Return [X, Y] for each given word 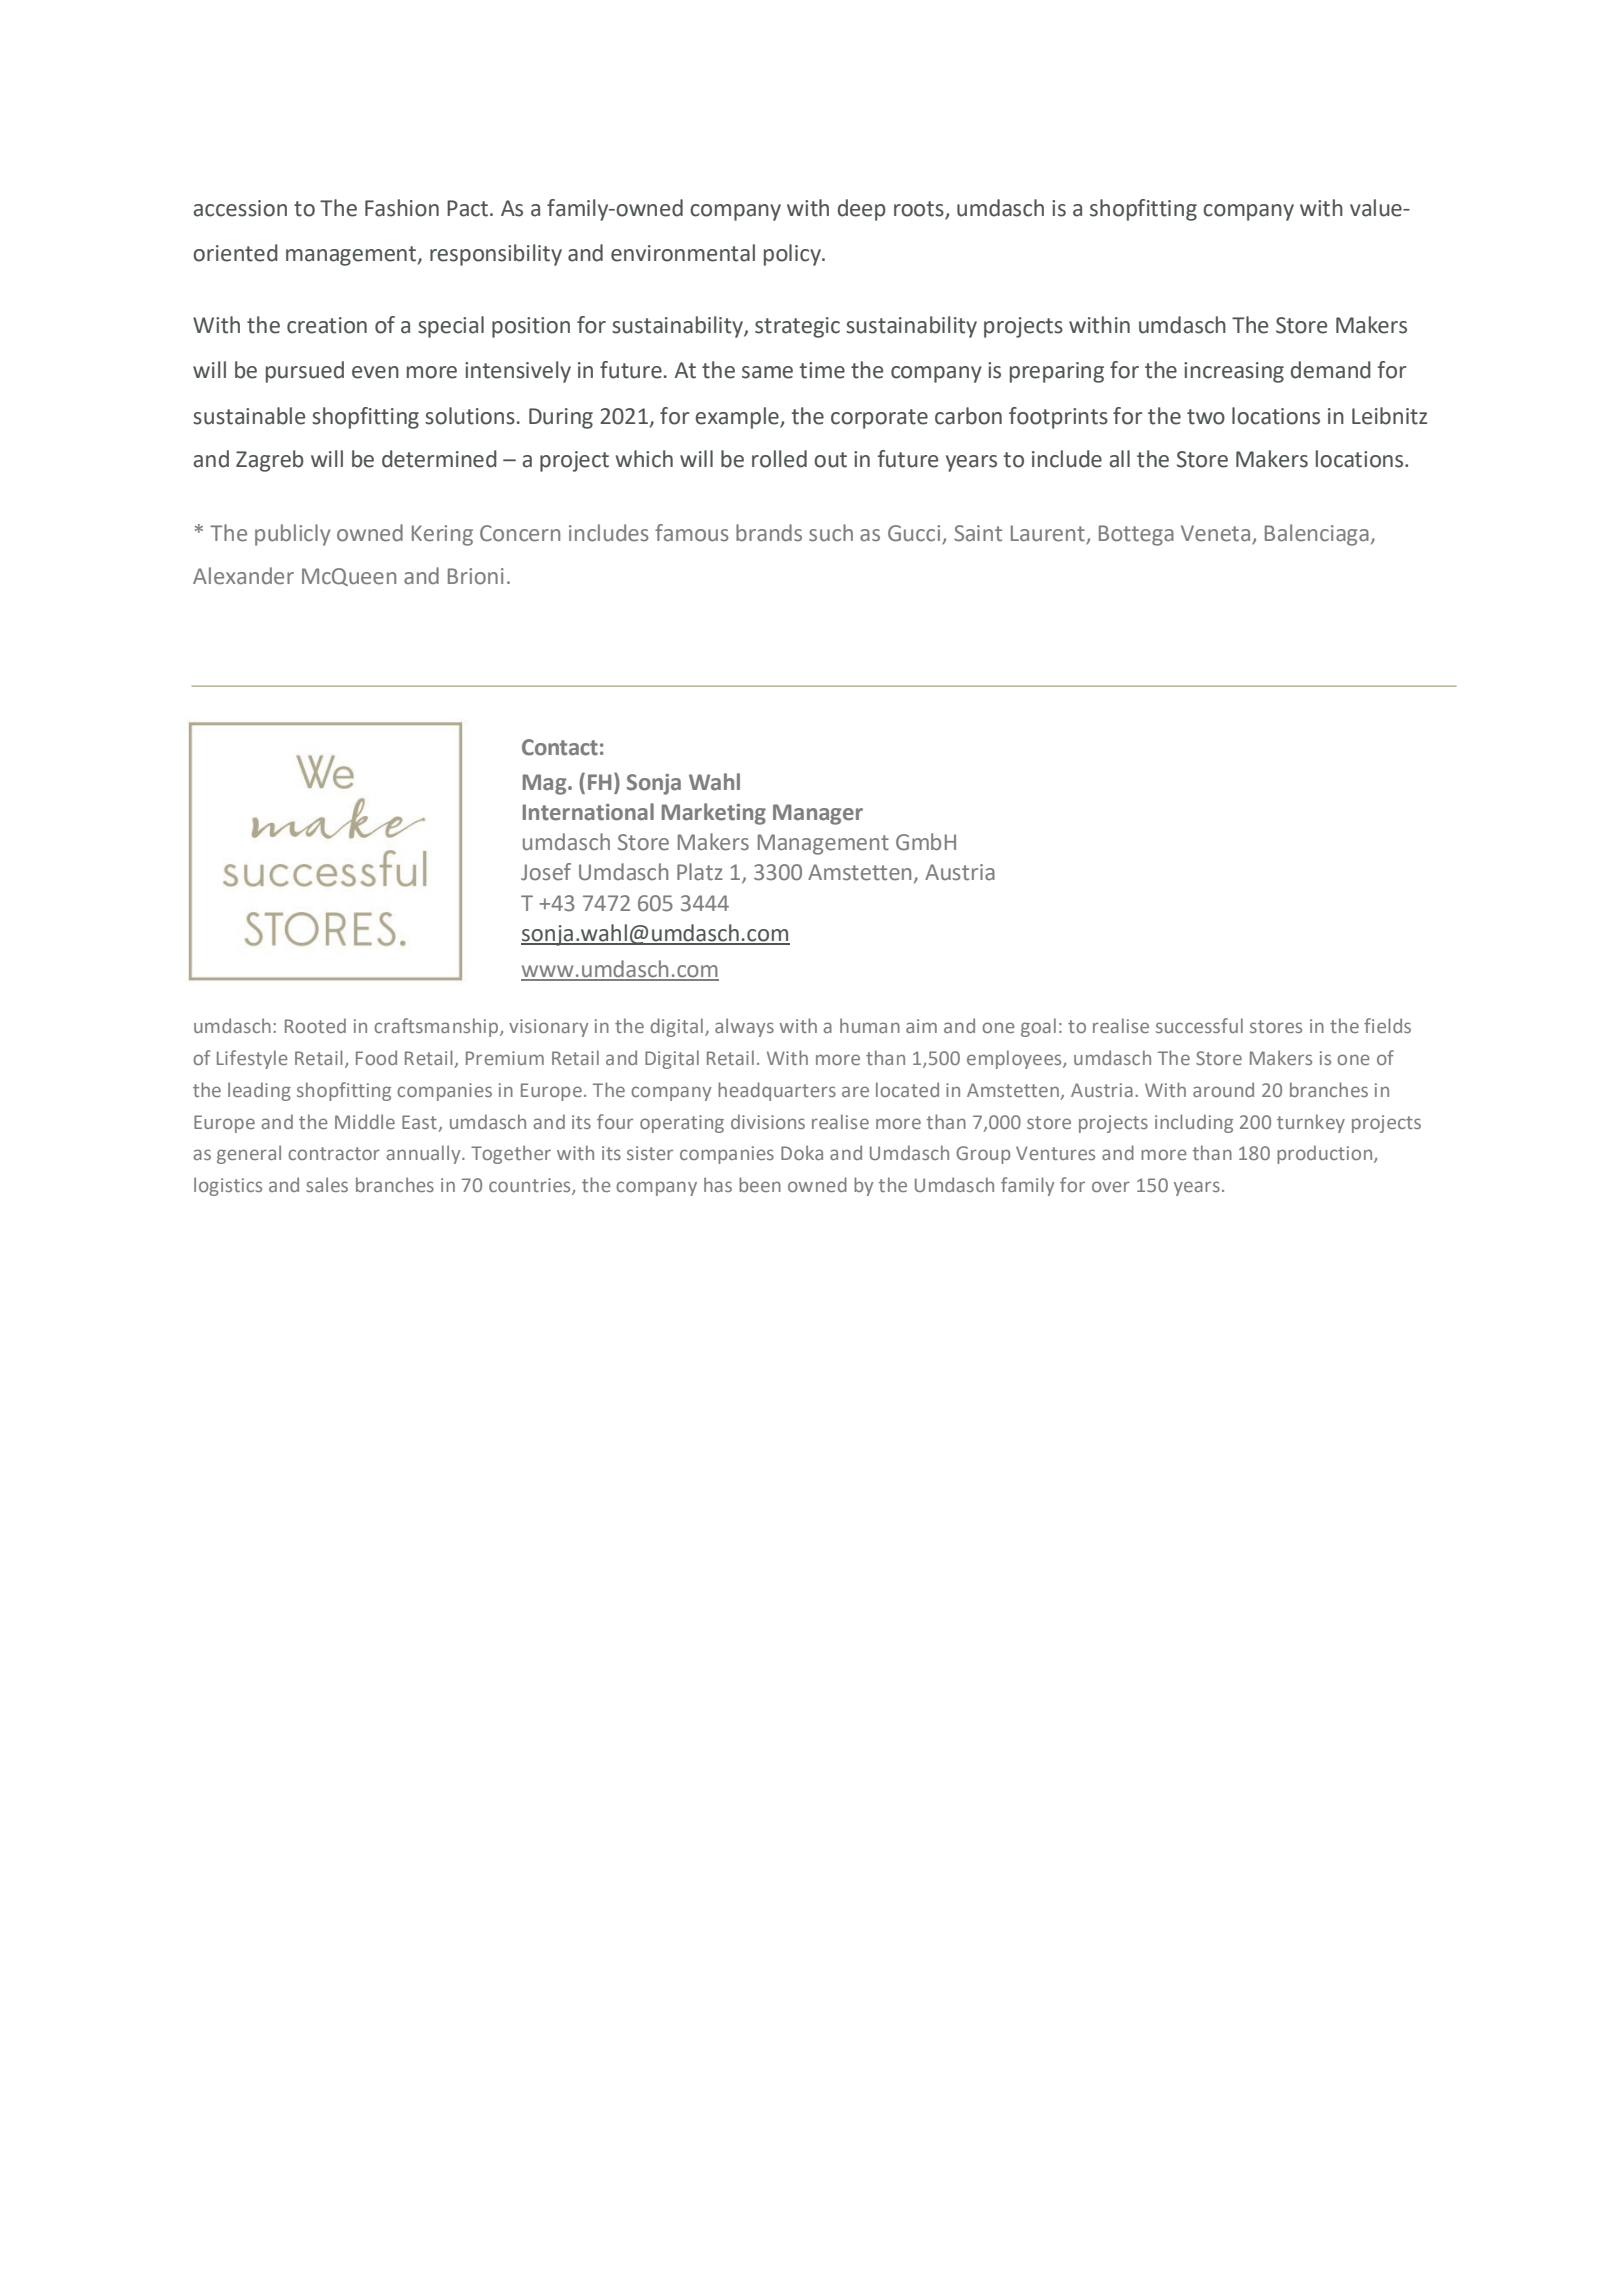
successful [1199, 1025]
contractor [334, 1153]
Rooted [315, 1025]
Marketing [714, 814]
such [831, 533]
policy [793, 255]
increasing [1234, 372]
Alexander [243, 576]
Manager [818, 814]
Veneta [1215, 533]
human [870, 1025]
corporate [879, 419]
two [1206, 417]
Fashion [402, 208]
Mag [546, 784]
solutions [470, 416]
